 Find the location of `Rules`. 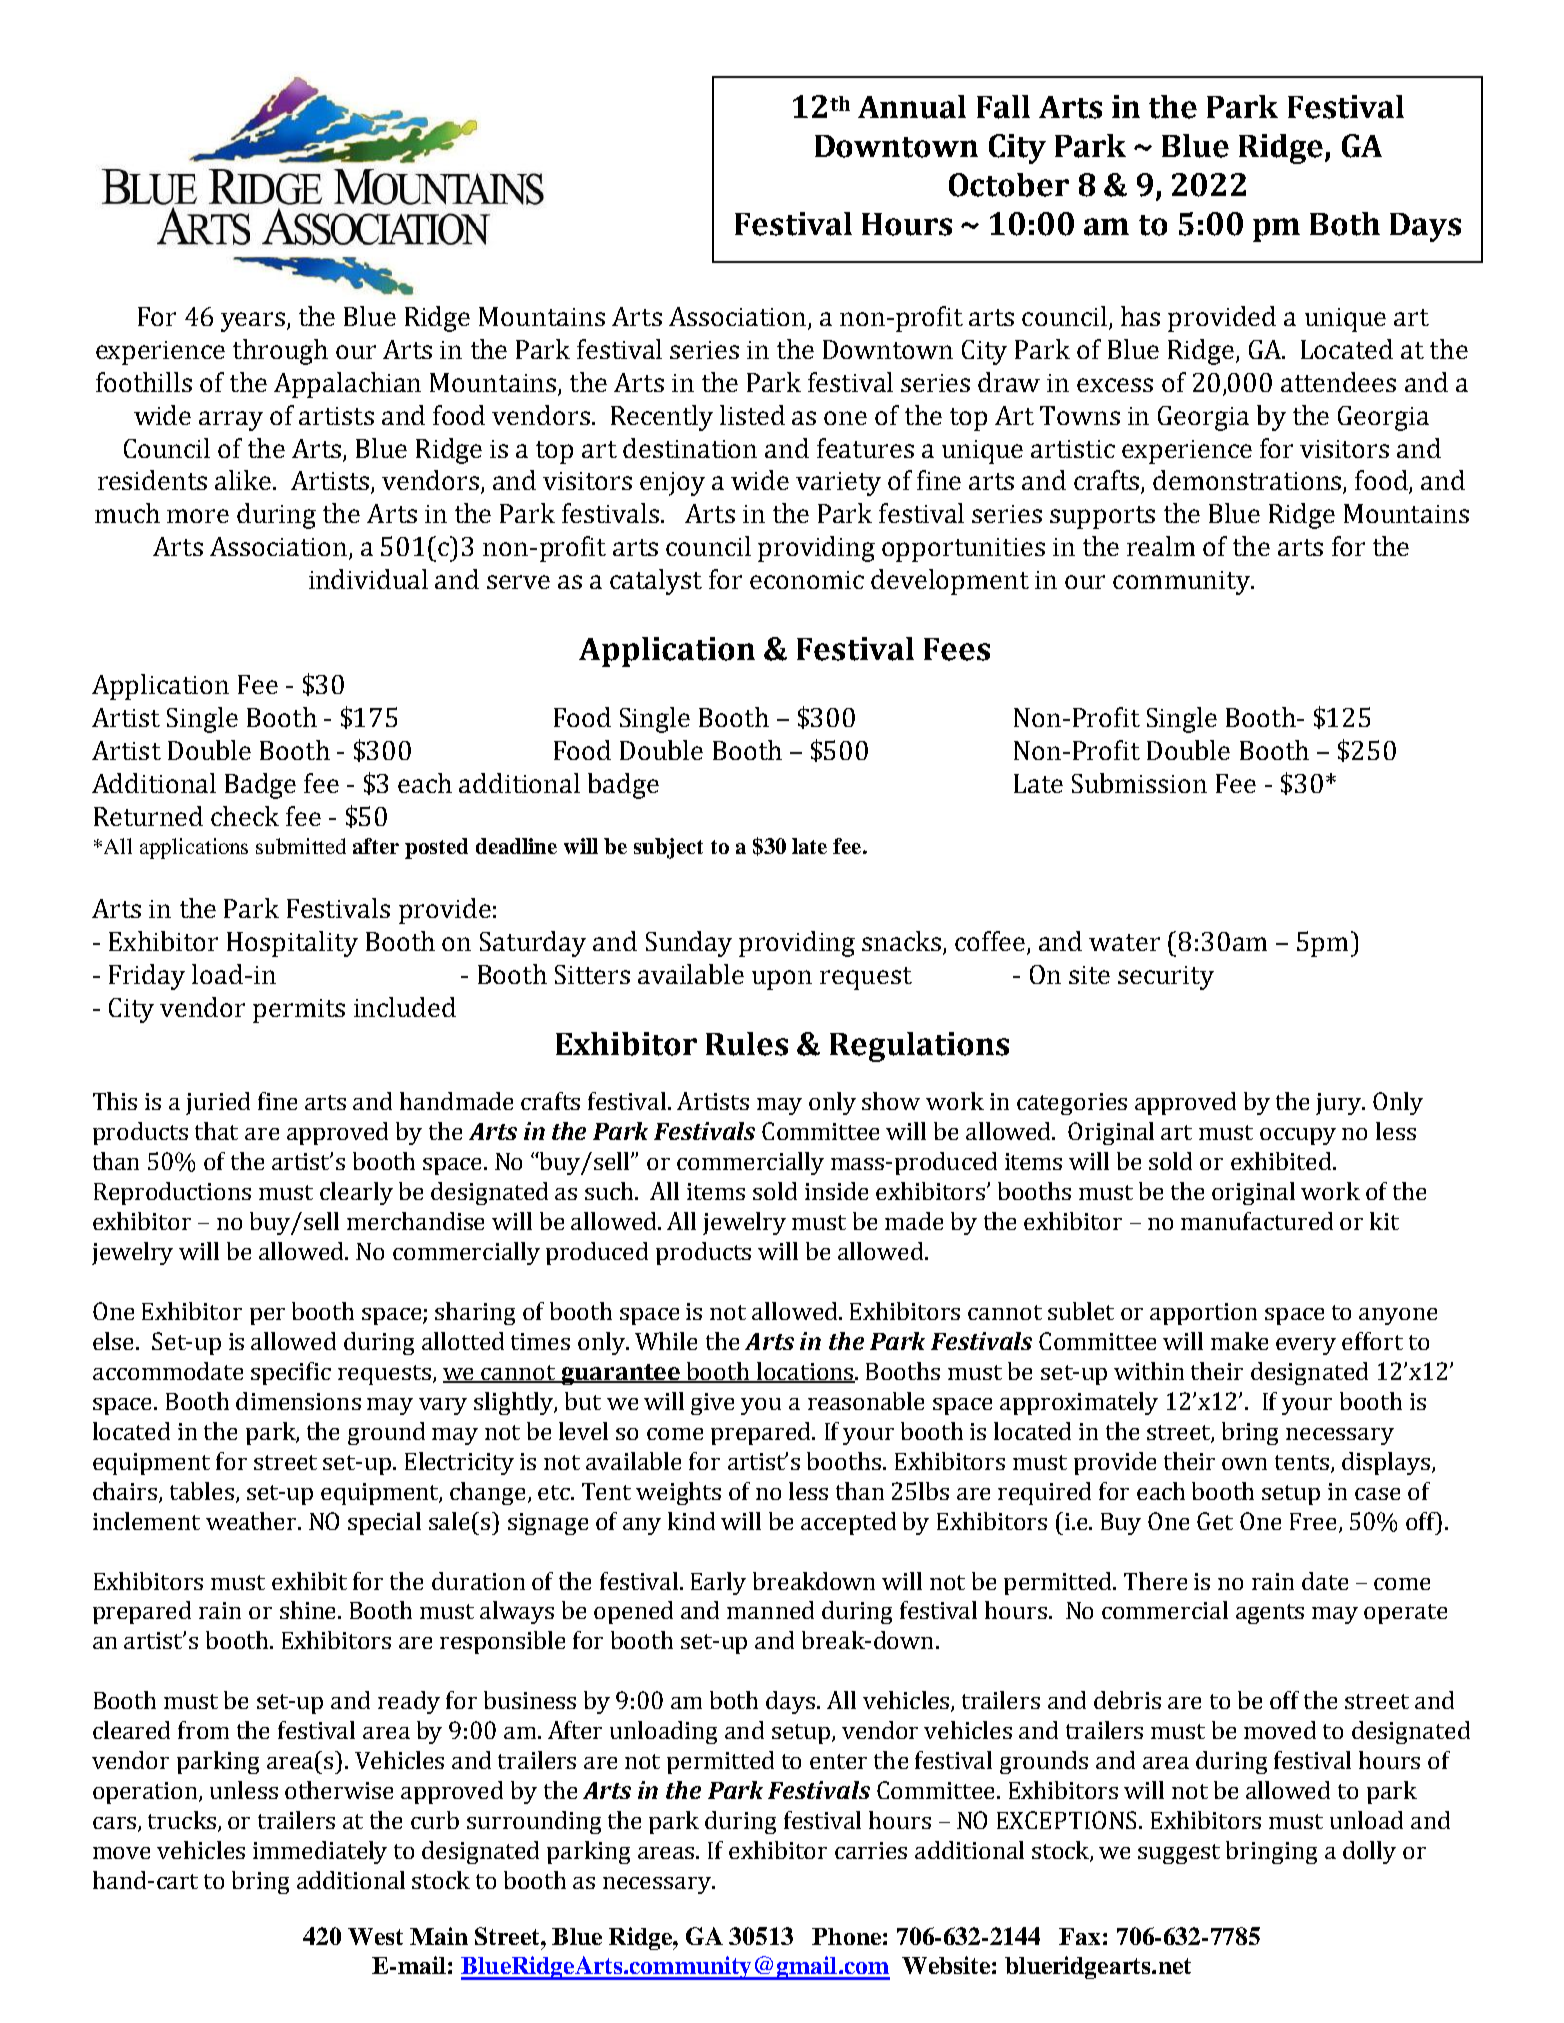

Rules is located at coordinates (747, 1044).
